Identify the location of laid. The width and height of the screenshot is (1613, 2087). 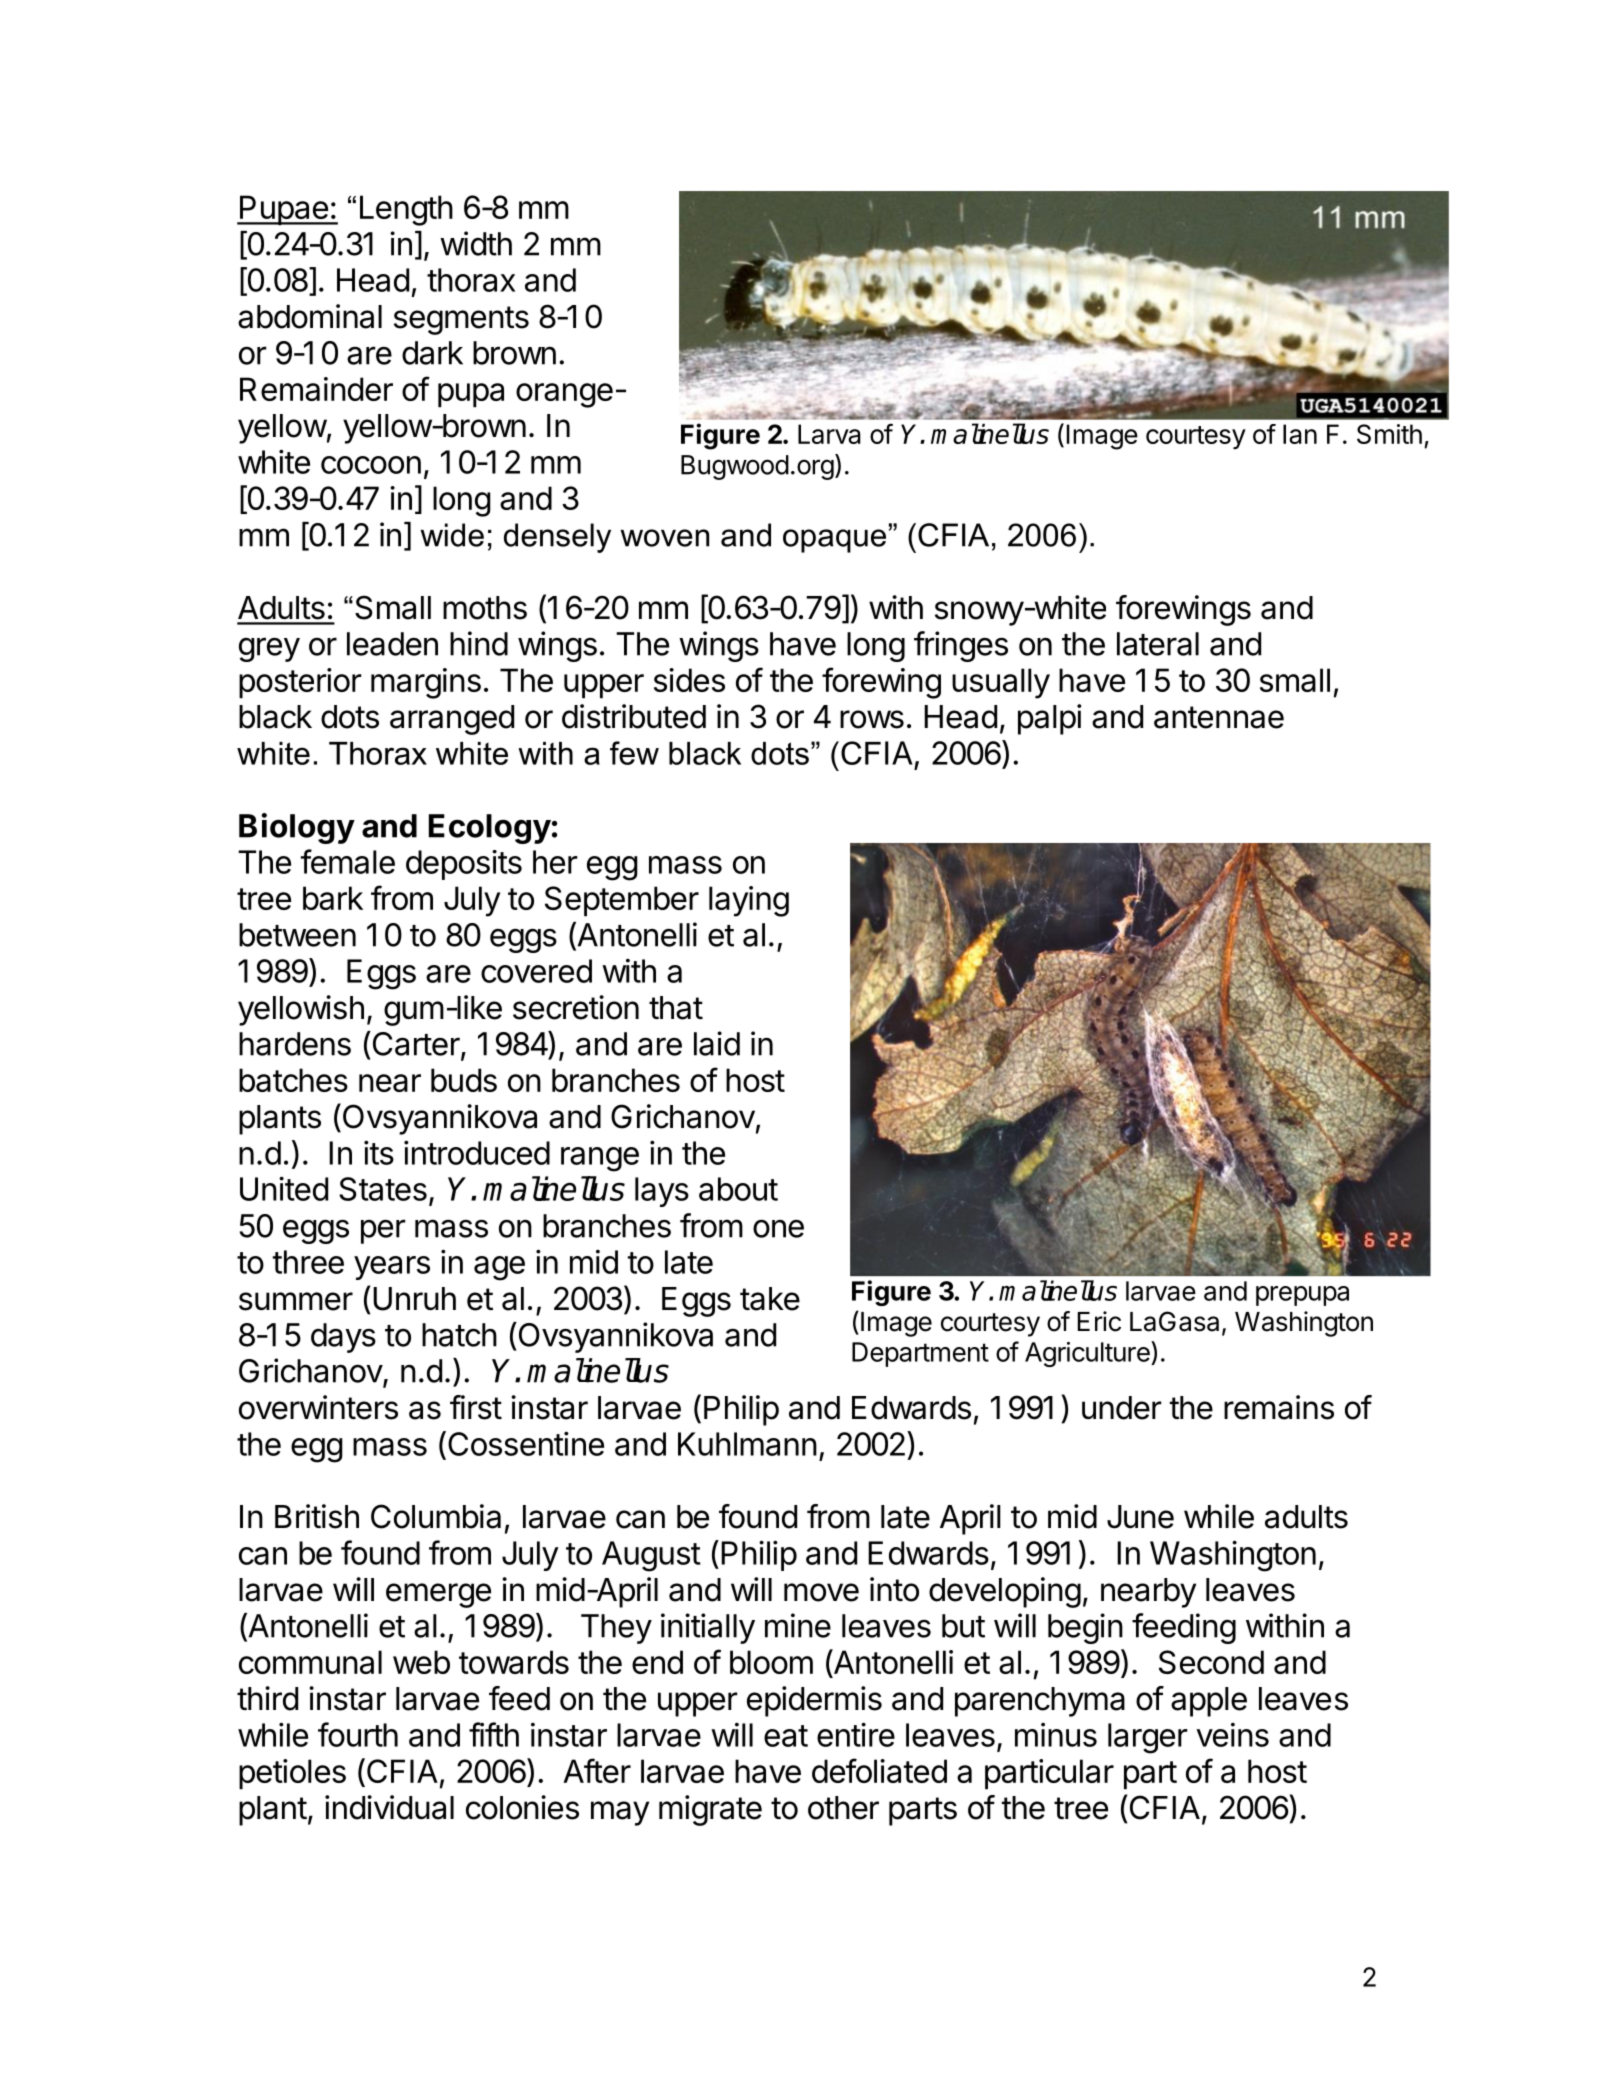
(717, 1043).
